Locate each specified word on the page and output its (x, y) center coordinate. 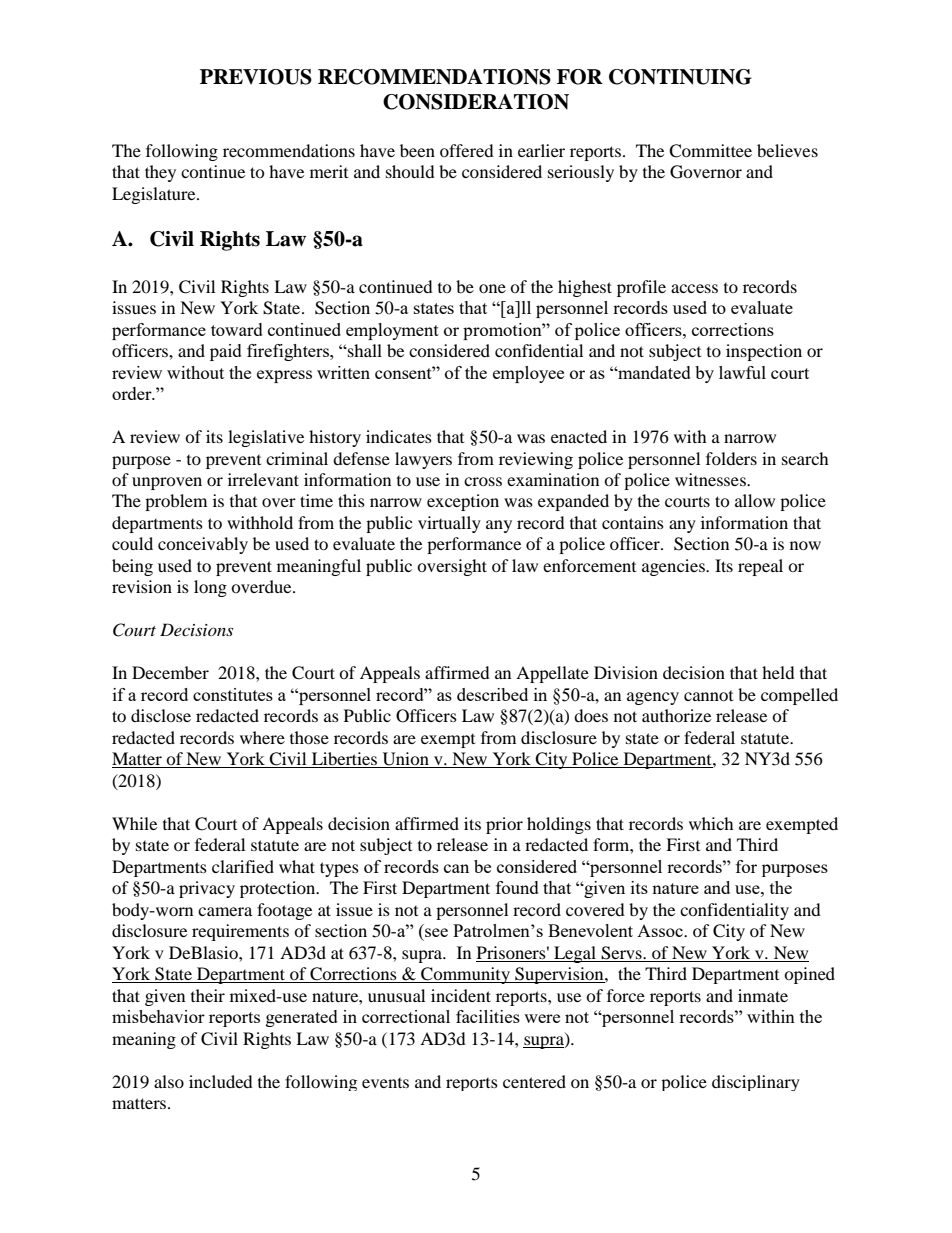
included (221, 1081)
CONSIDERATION (476, 102)
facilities (488, 1016)
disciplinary (756, 1083)
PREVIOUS (256, 77)
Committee (710, 151)
